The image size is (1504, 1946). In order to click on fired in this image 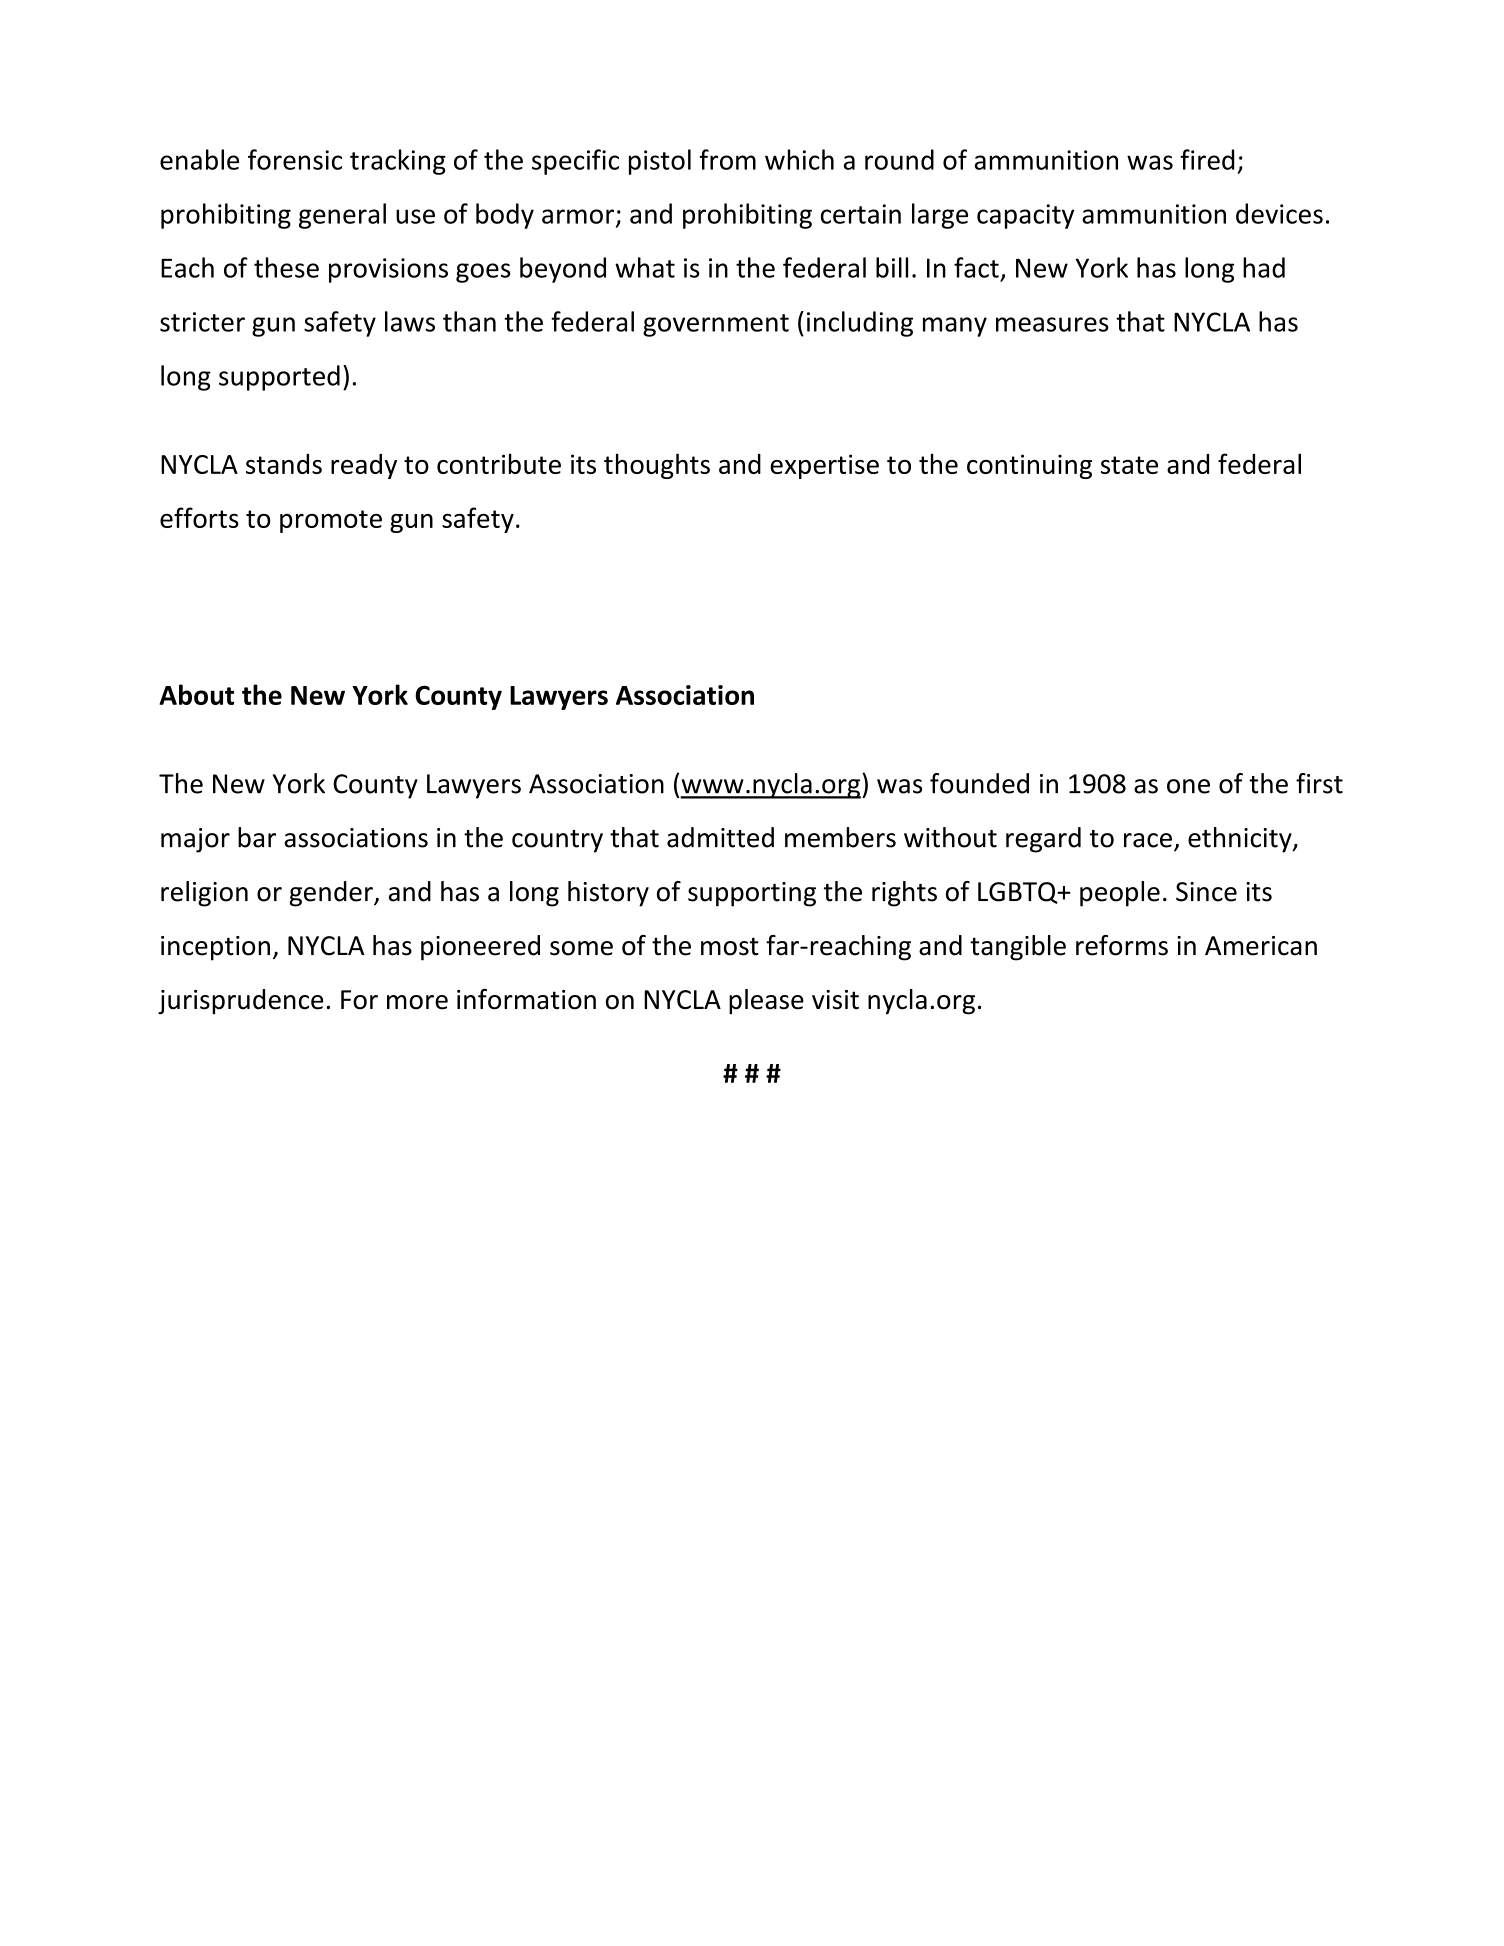, I will do `click(1207, 159)`.
